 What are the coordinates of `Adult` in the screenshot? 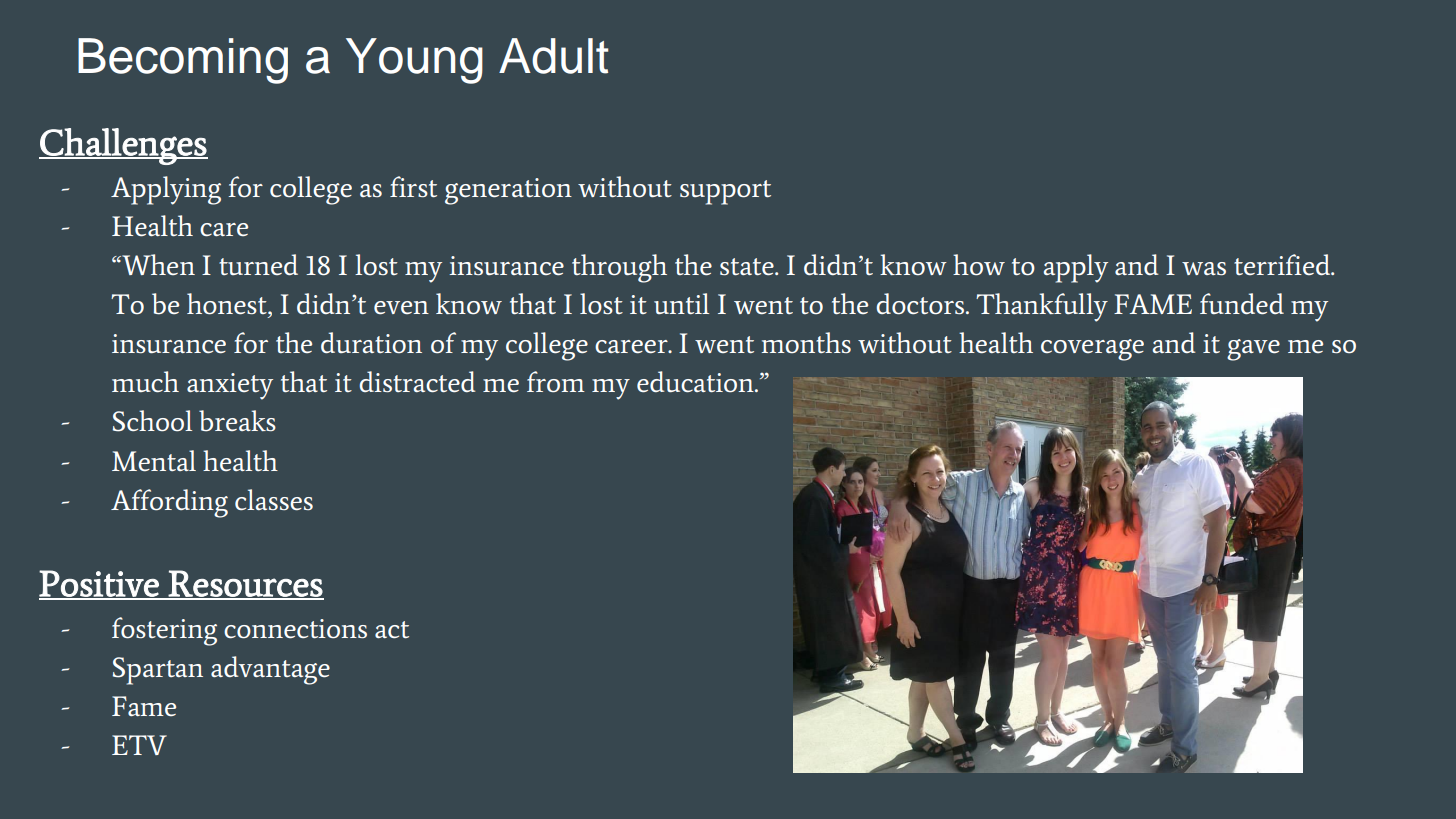 It's located at (553, 56).
